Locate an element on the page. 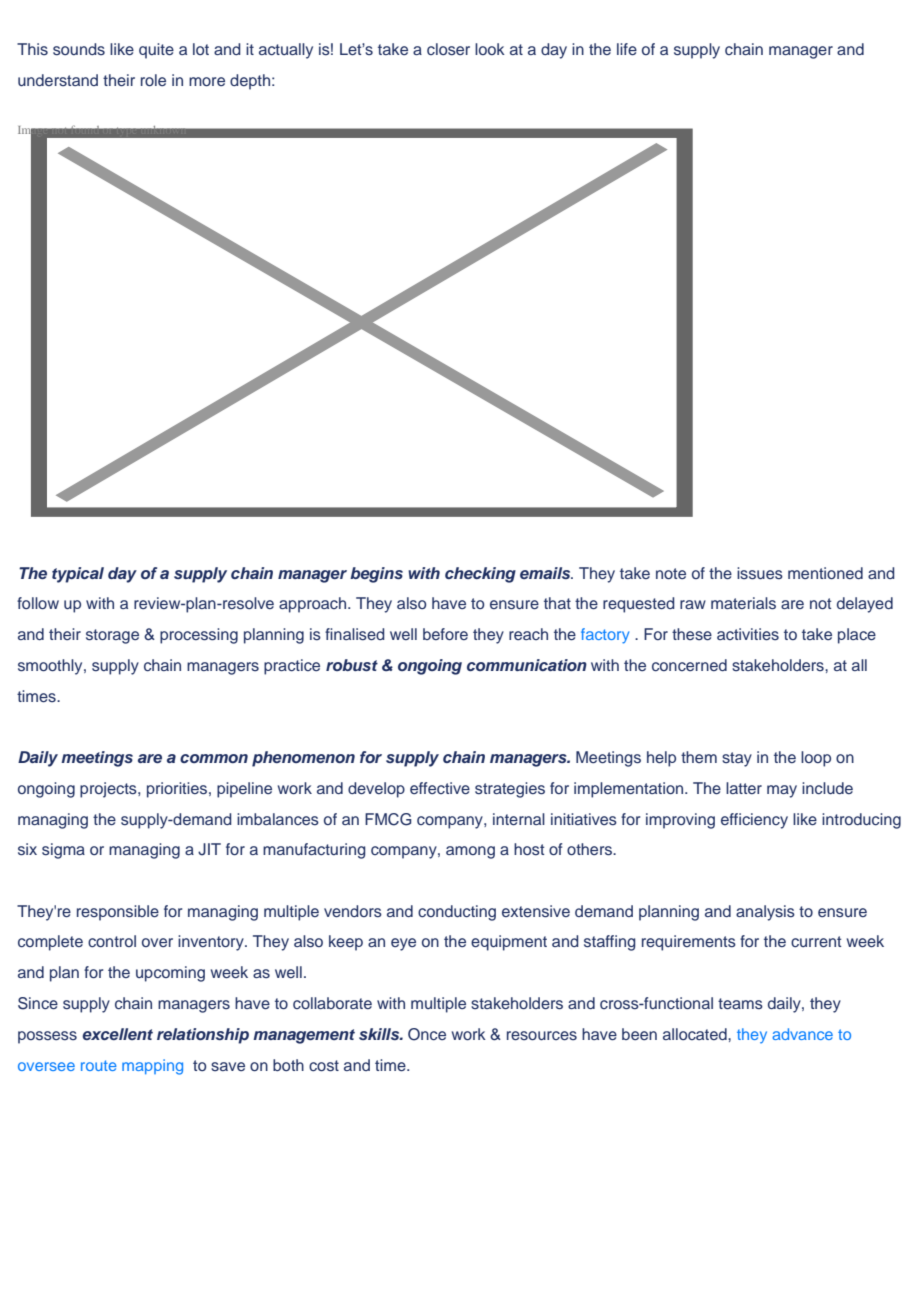 The height and width of the image is (1308, 924). excellent is located at coordinates (117, 1034).
